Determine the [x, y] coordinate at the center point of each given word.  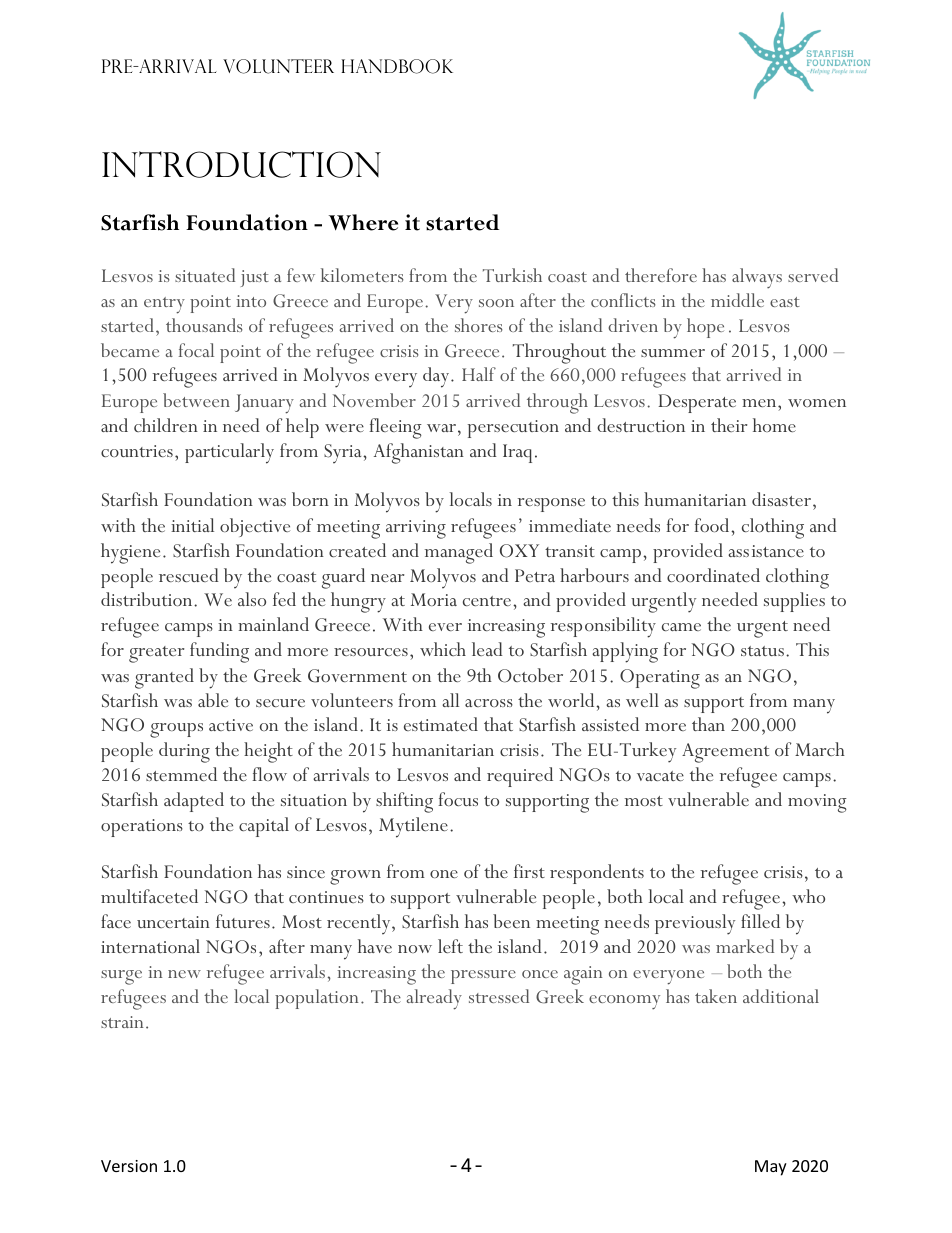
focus [458, 799]
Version [129, 1166]
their [729, 425]
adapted [194, 802]
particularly [229, 453]
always [757, 278]
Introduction [241, 164]
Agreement [725, 753]
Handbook [397, 66]
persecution [513, 429]
